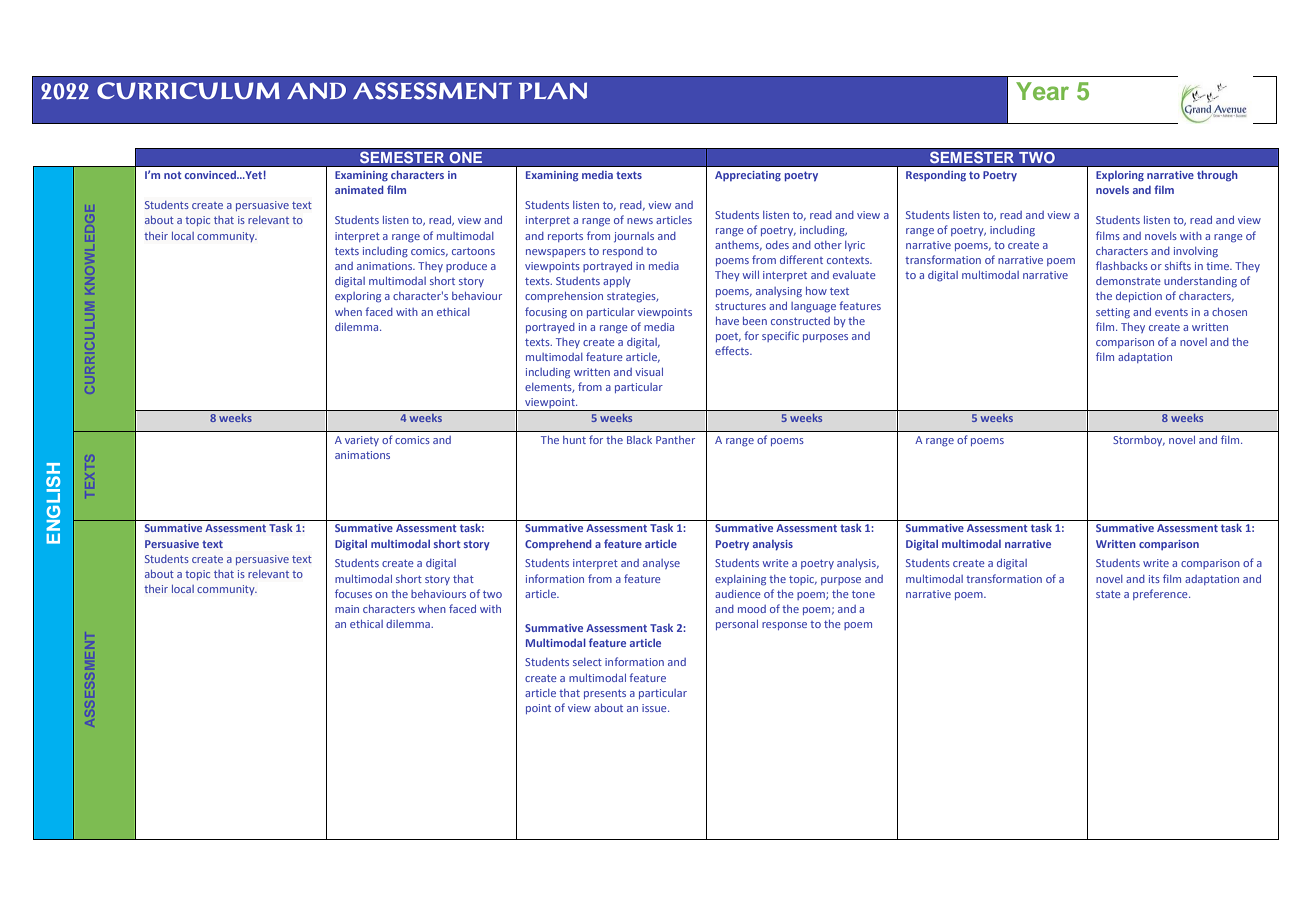 Image resolution: width=1308 pixels, height=924 pixels. What do you see at coordinates (553, 90) in the screenshot?
I see `PLAN` at bounding box center [553, 90].
